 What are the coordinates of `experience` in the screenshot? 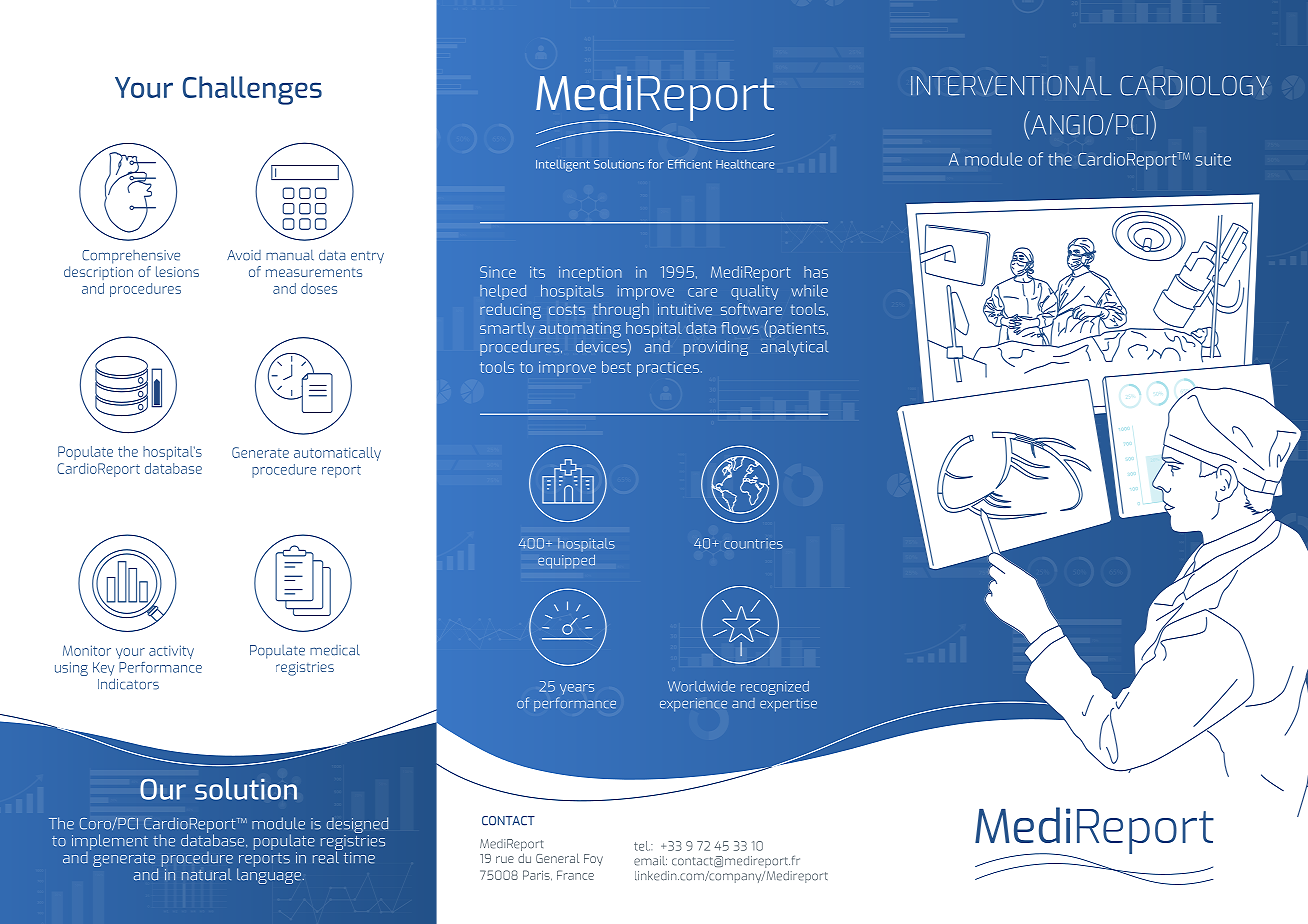 It's located at (693, 705).
